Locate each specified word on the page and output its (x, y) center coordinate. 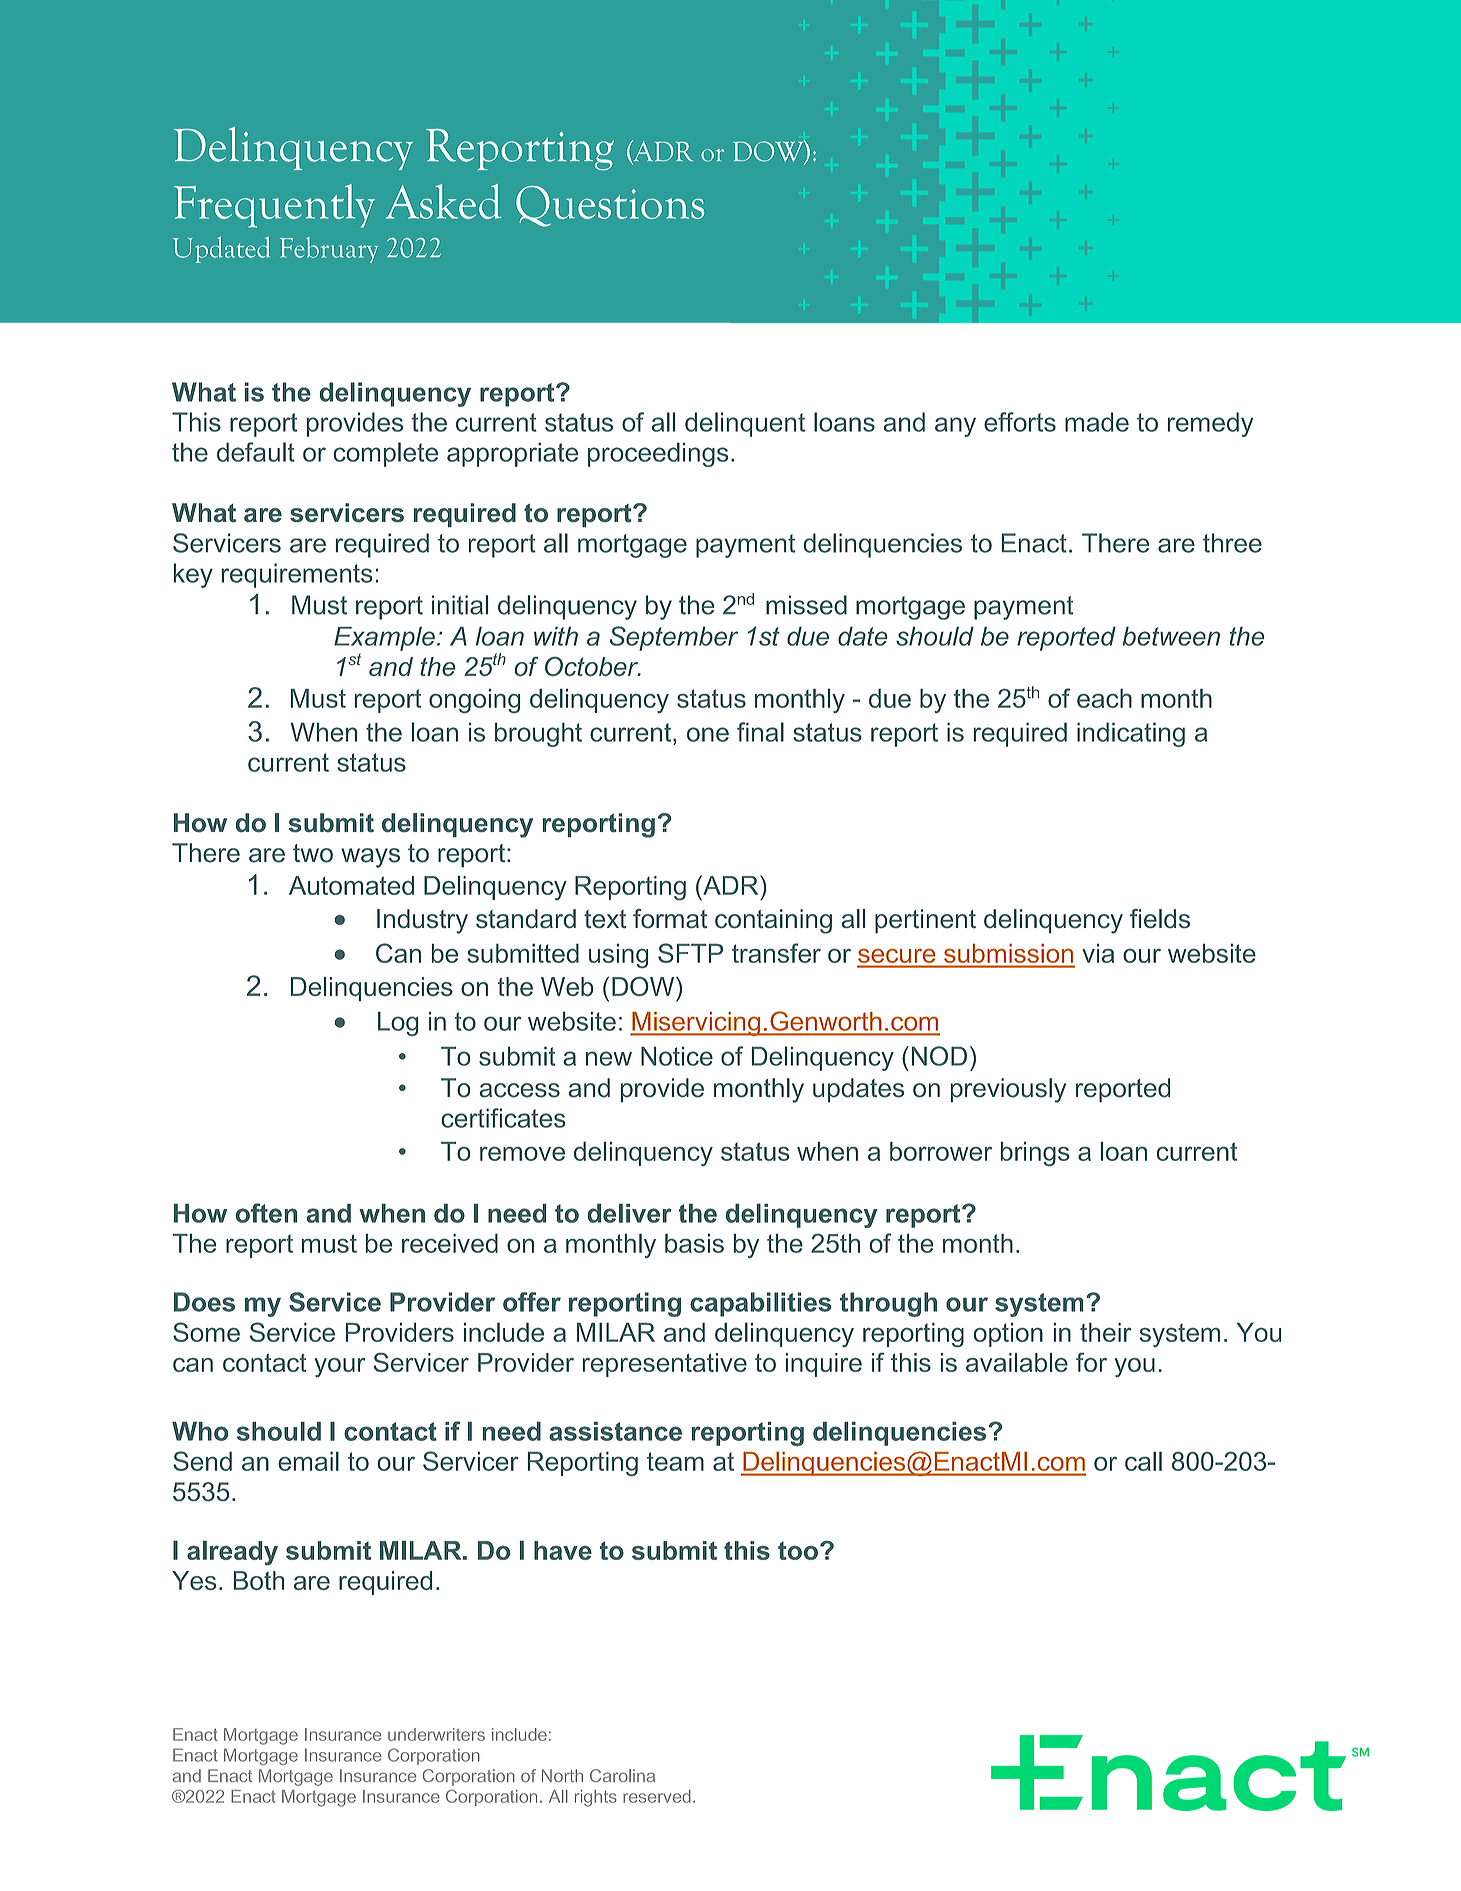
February (329, 250)
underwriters (436, 1734)
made (1097, 422)
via (1098, 953)
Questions (610, 206)
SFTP (690, 953)
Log (398, 1023)
